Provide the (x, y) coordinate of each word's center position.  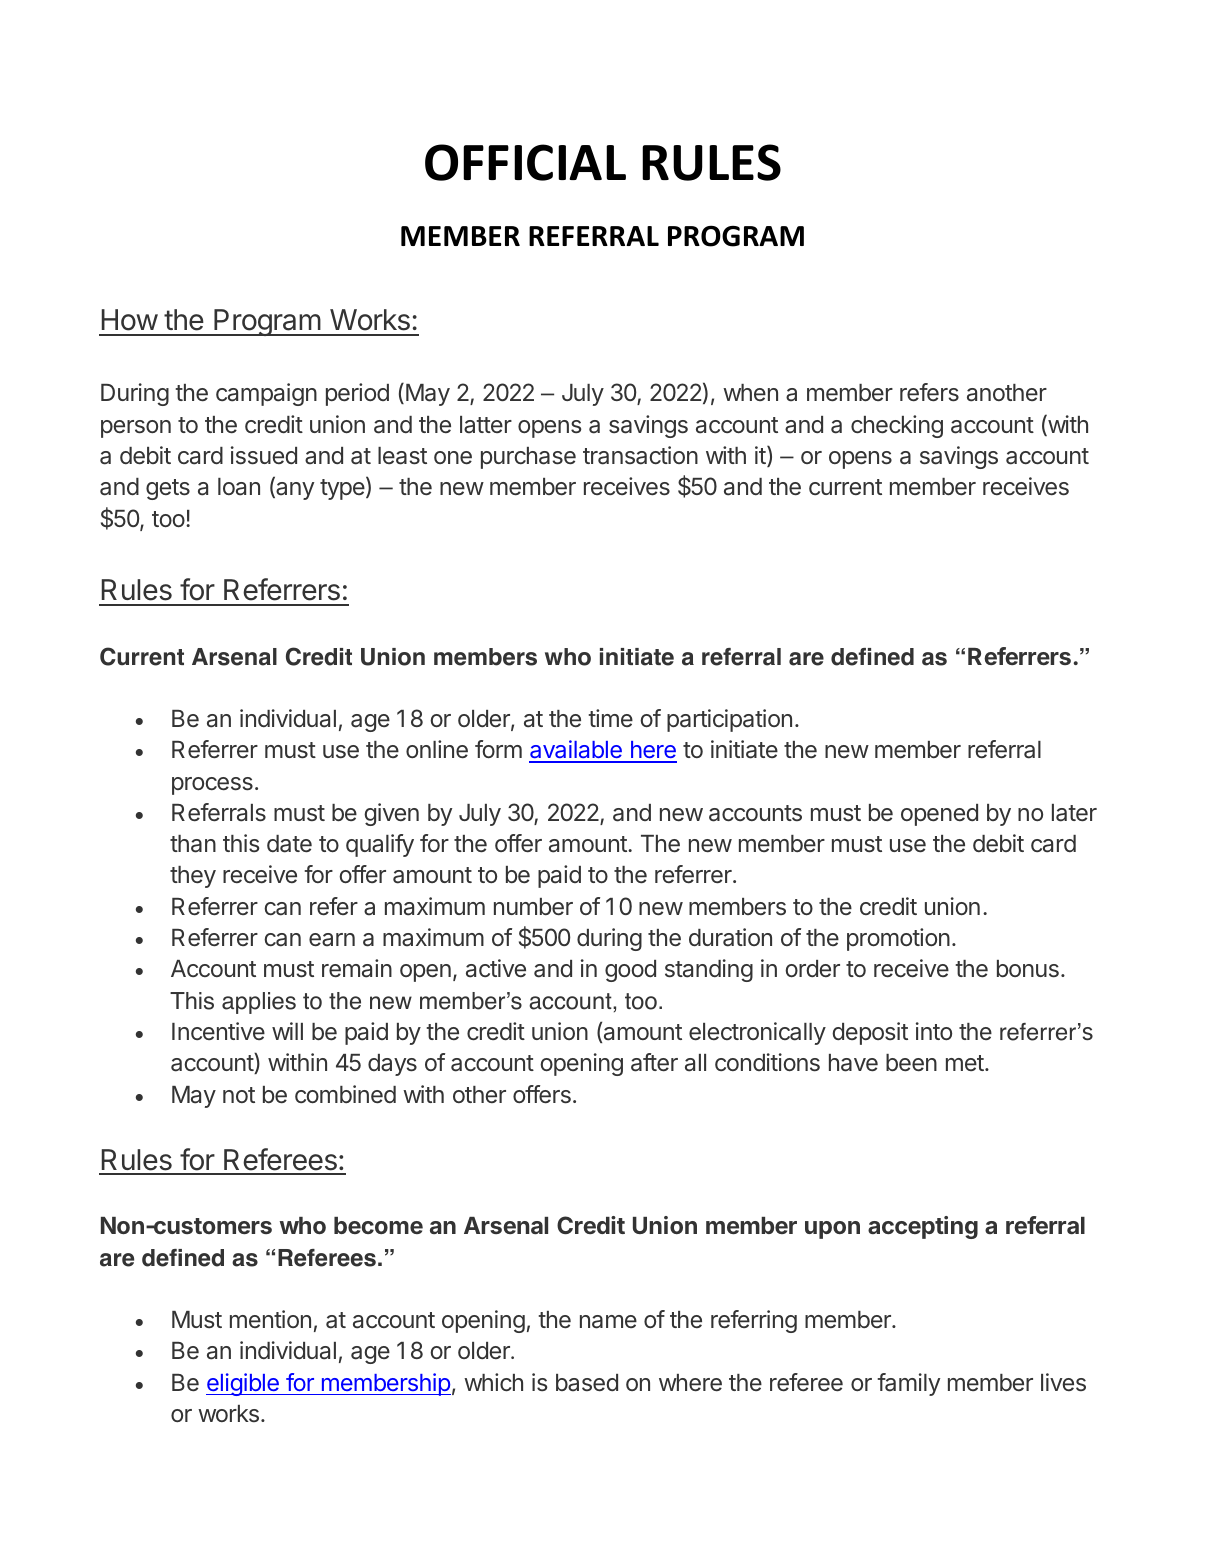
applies (259, 1003)
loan (239, 487)
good (630, 971)
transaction (640, 455)
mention (270, 1319)
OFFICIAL (525, 162)
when (750, 392)
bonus (1028, 969)
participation (729, 720)
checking (897, 426)
